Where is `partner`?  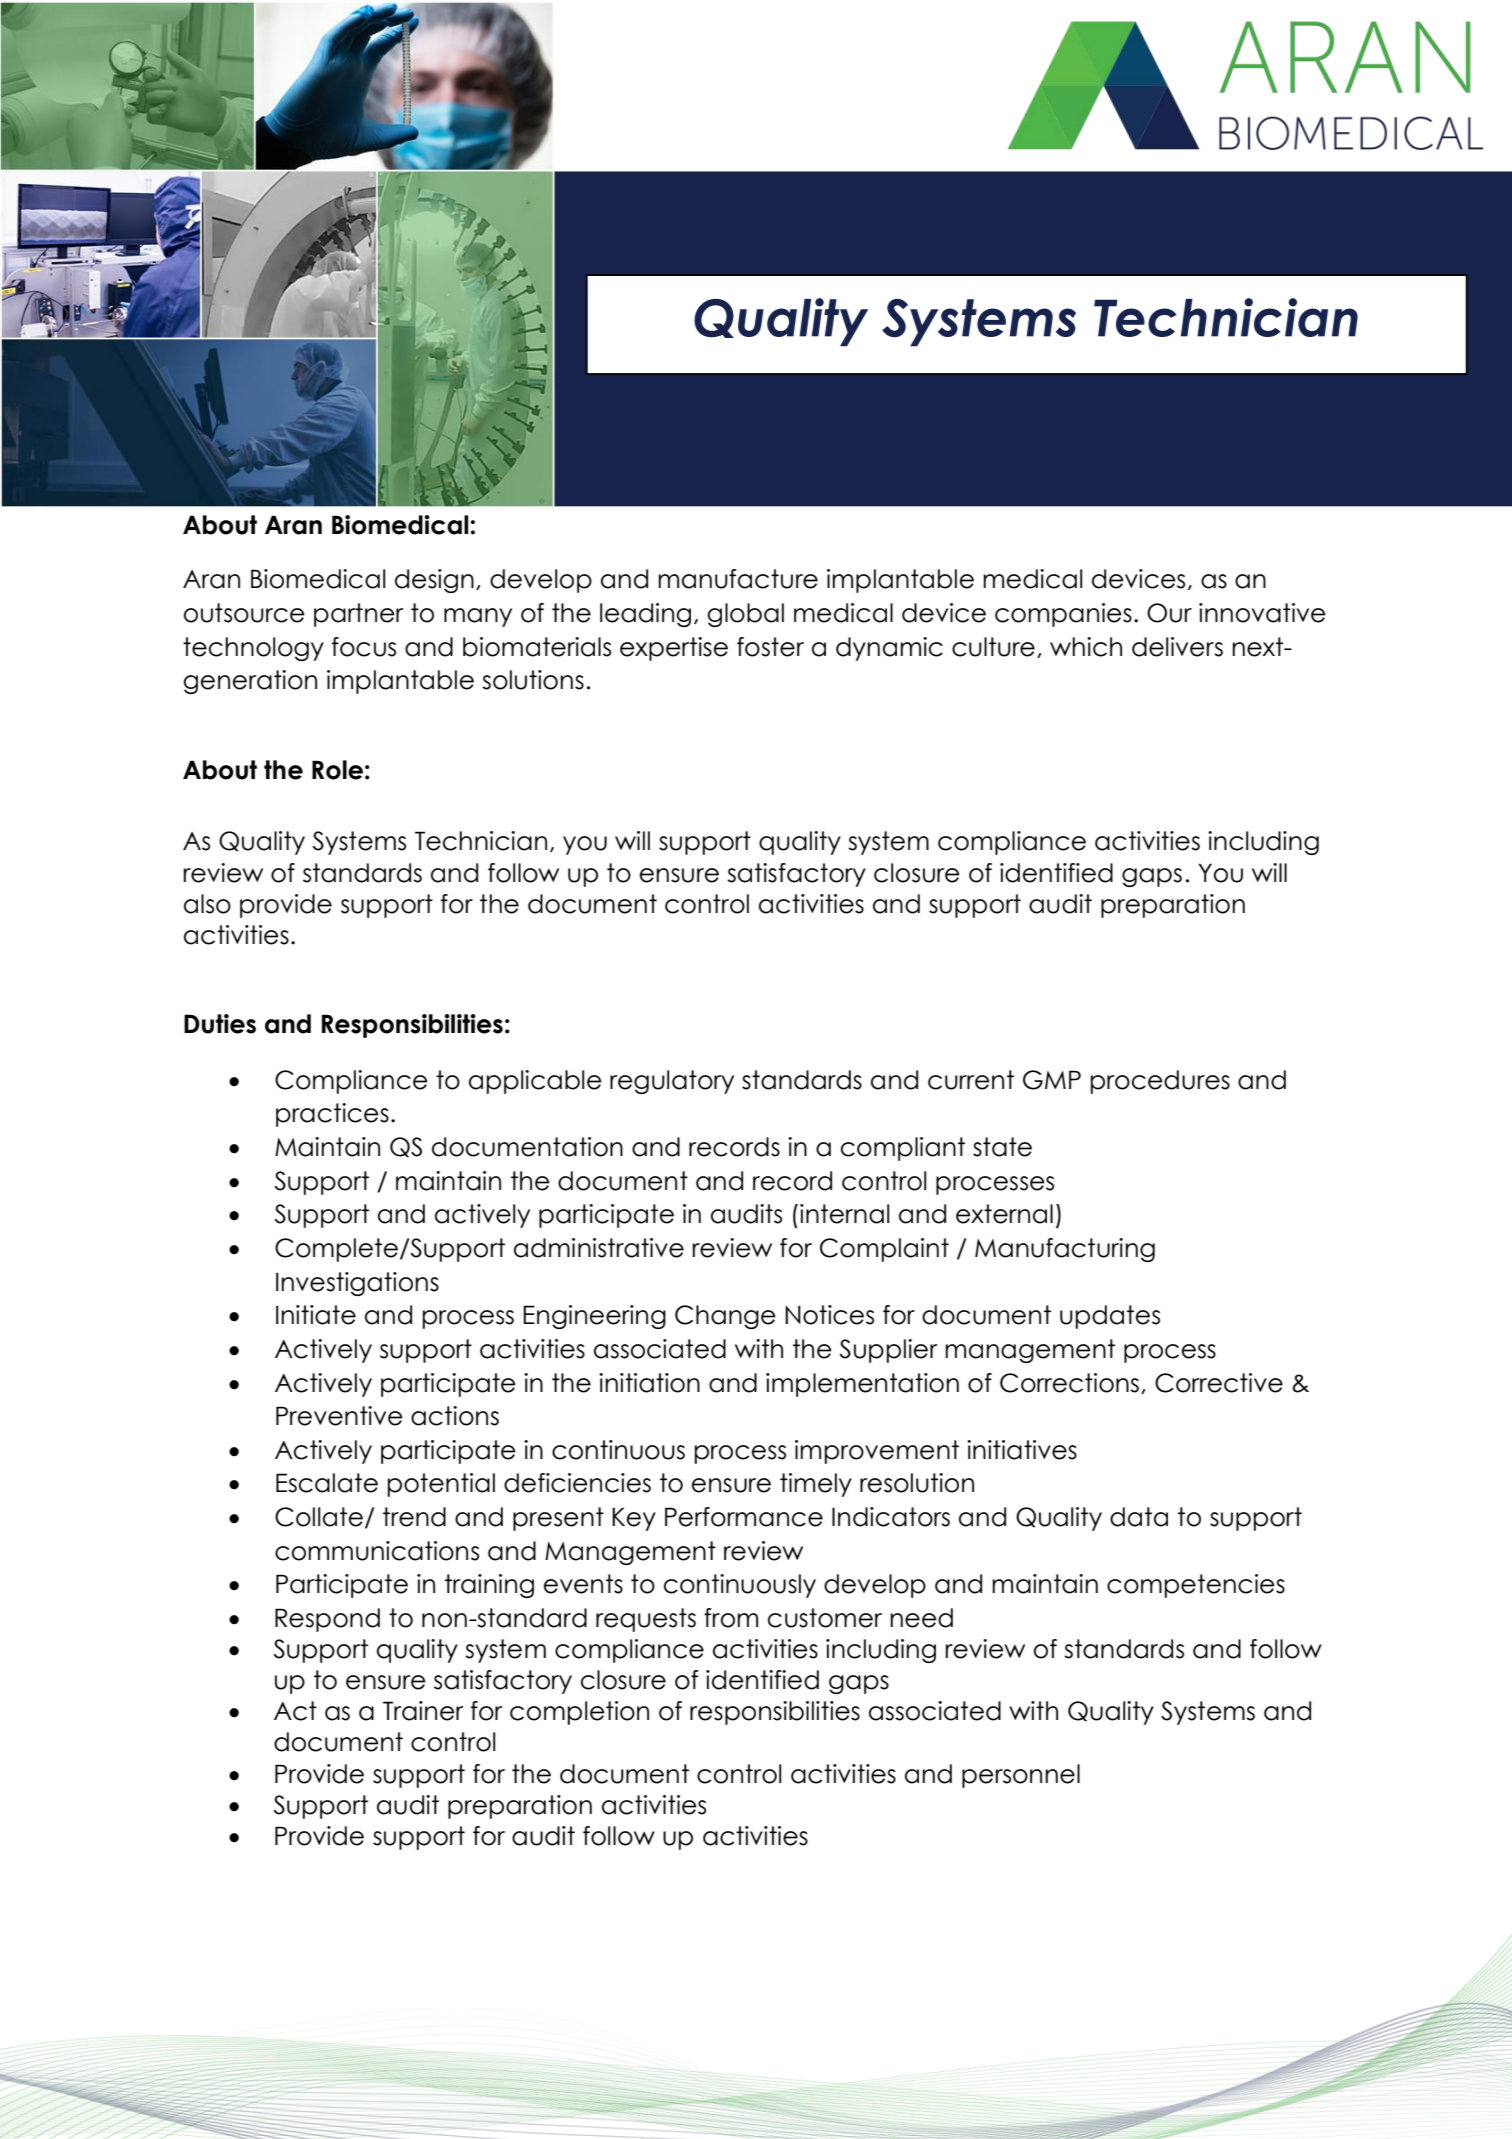
partner is located at coordinates (359, 615).
